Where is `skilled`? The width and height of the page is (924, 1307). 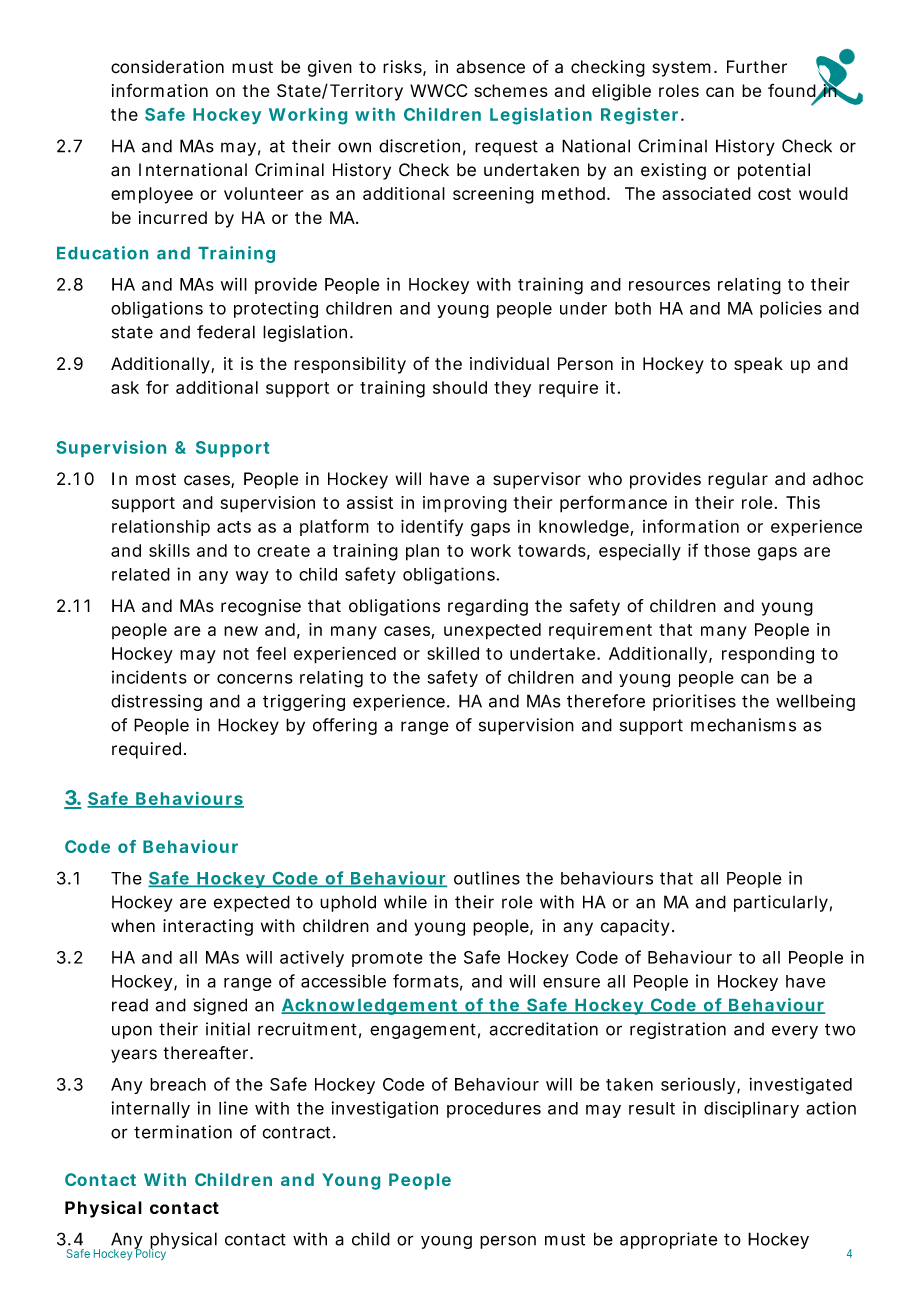
skilled is located at coordinates (453, 653).
